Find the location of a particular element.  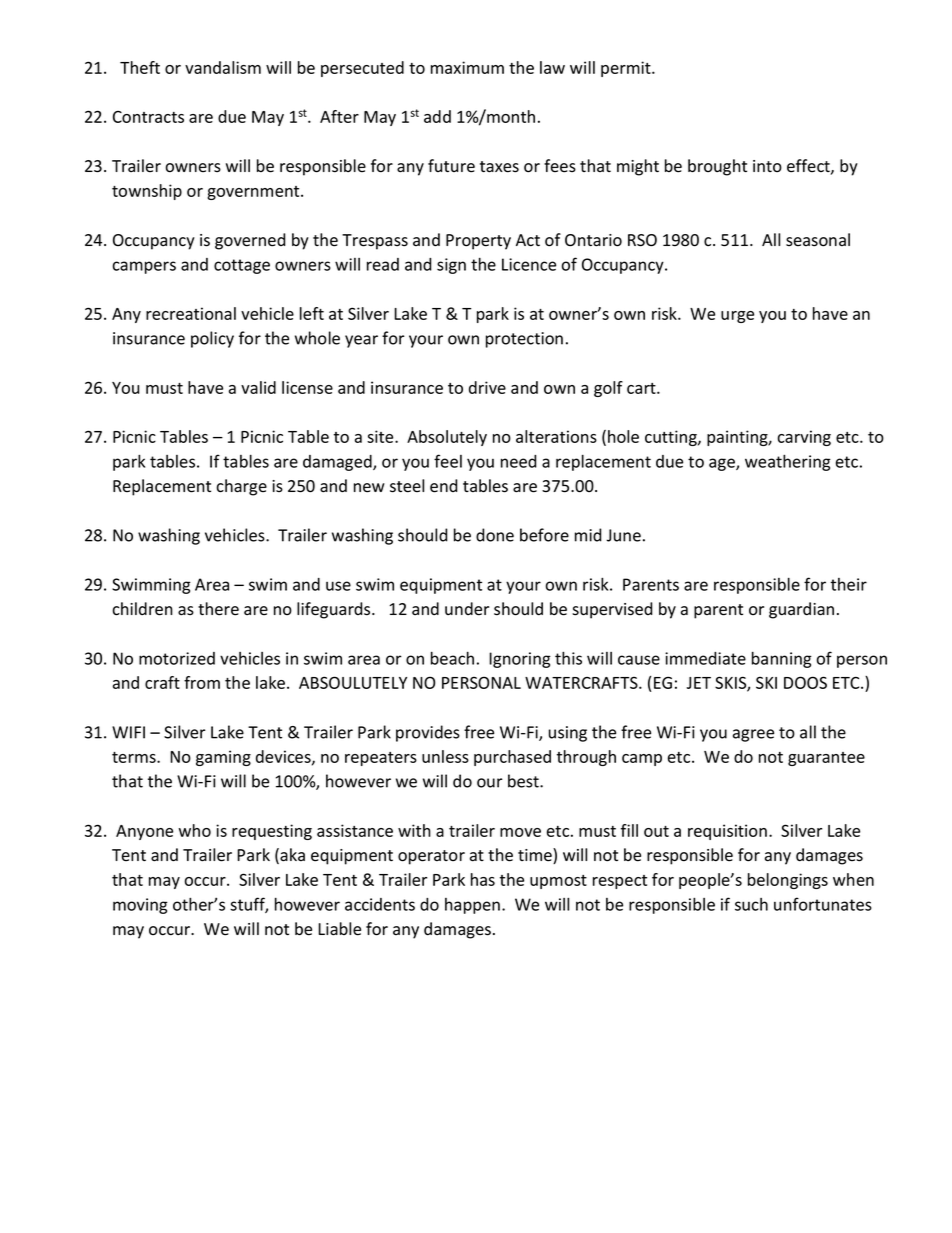

there is located at coordinates (218, 609).
